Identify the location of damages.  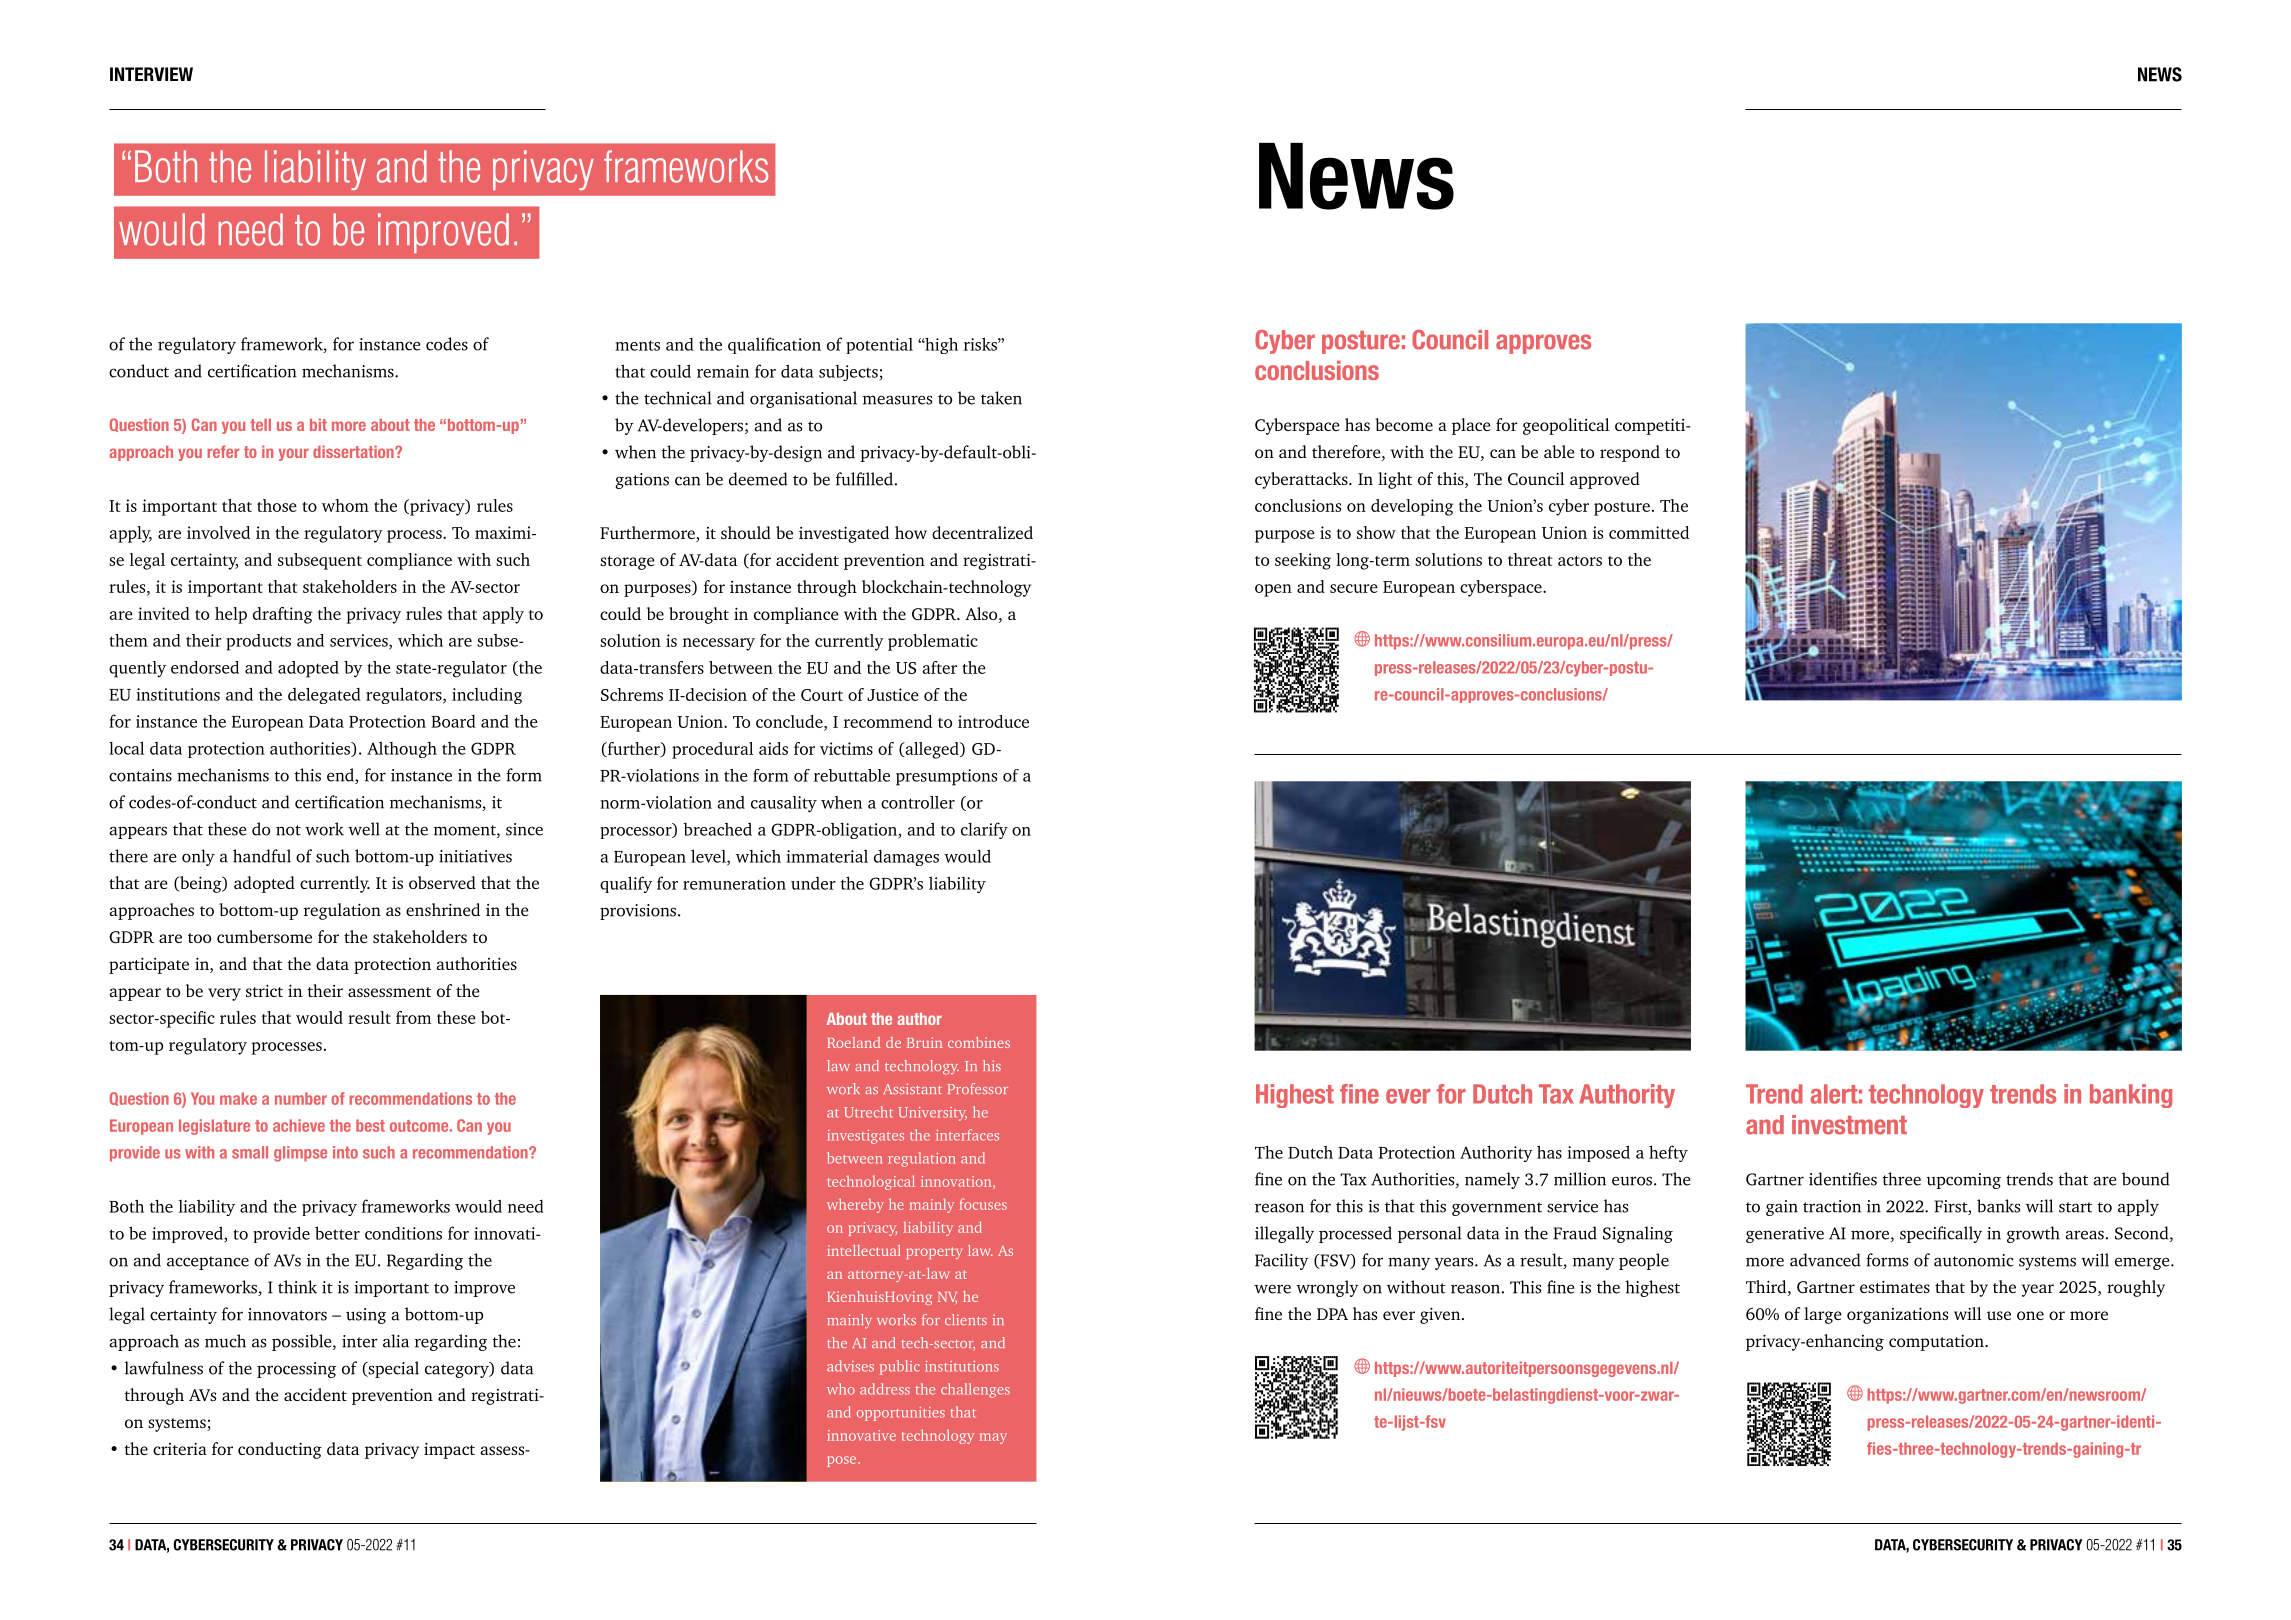
(906, 858).
